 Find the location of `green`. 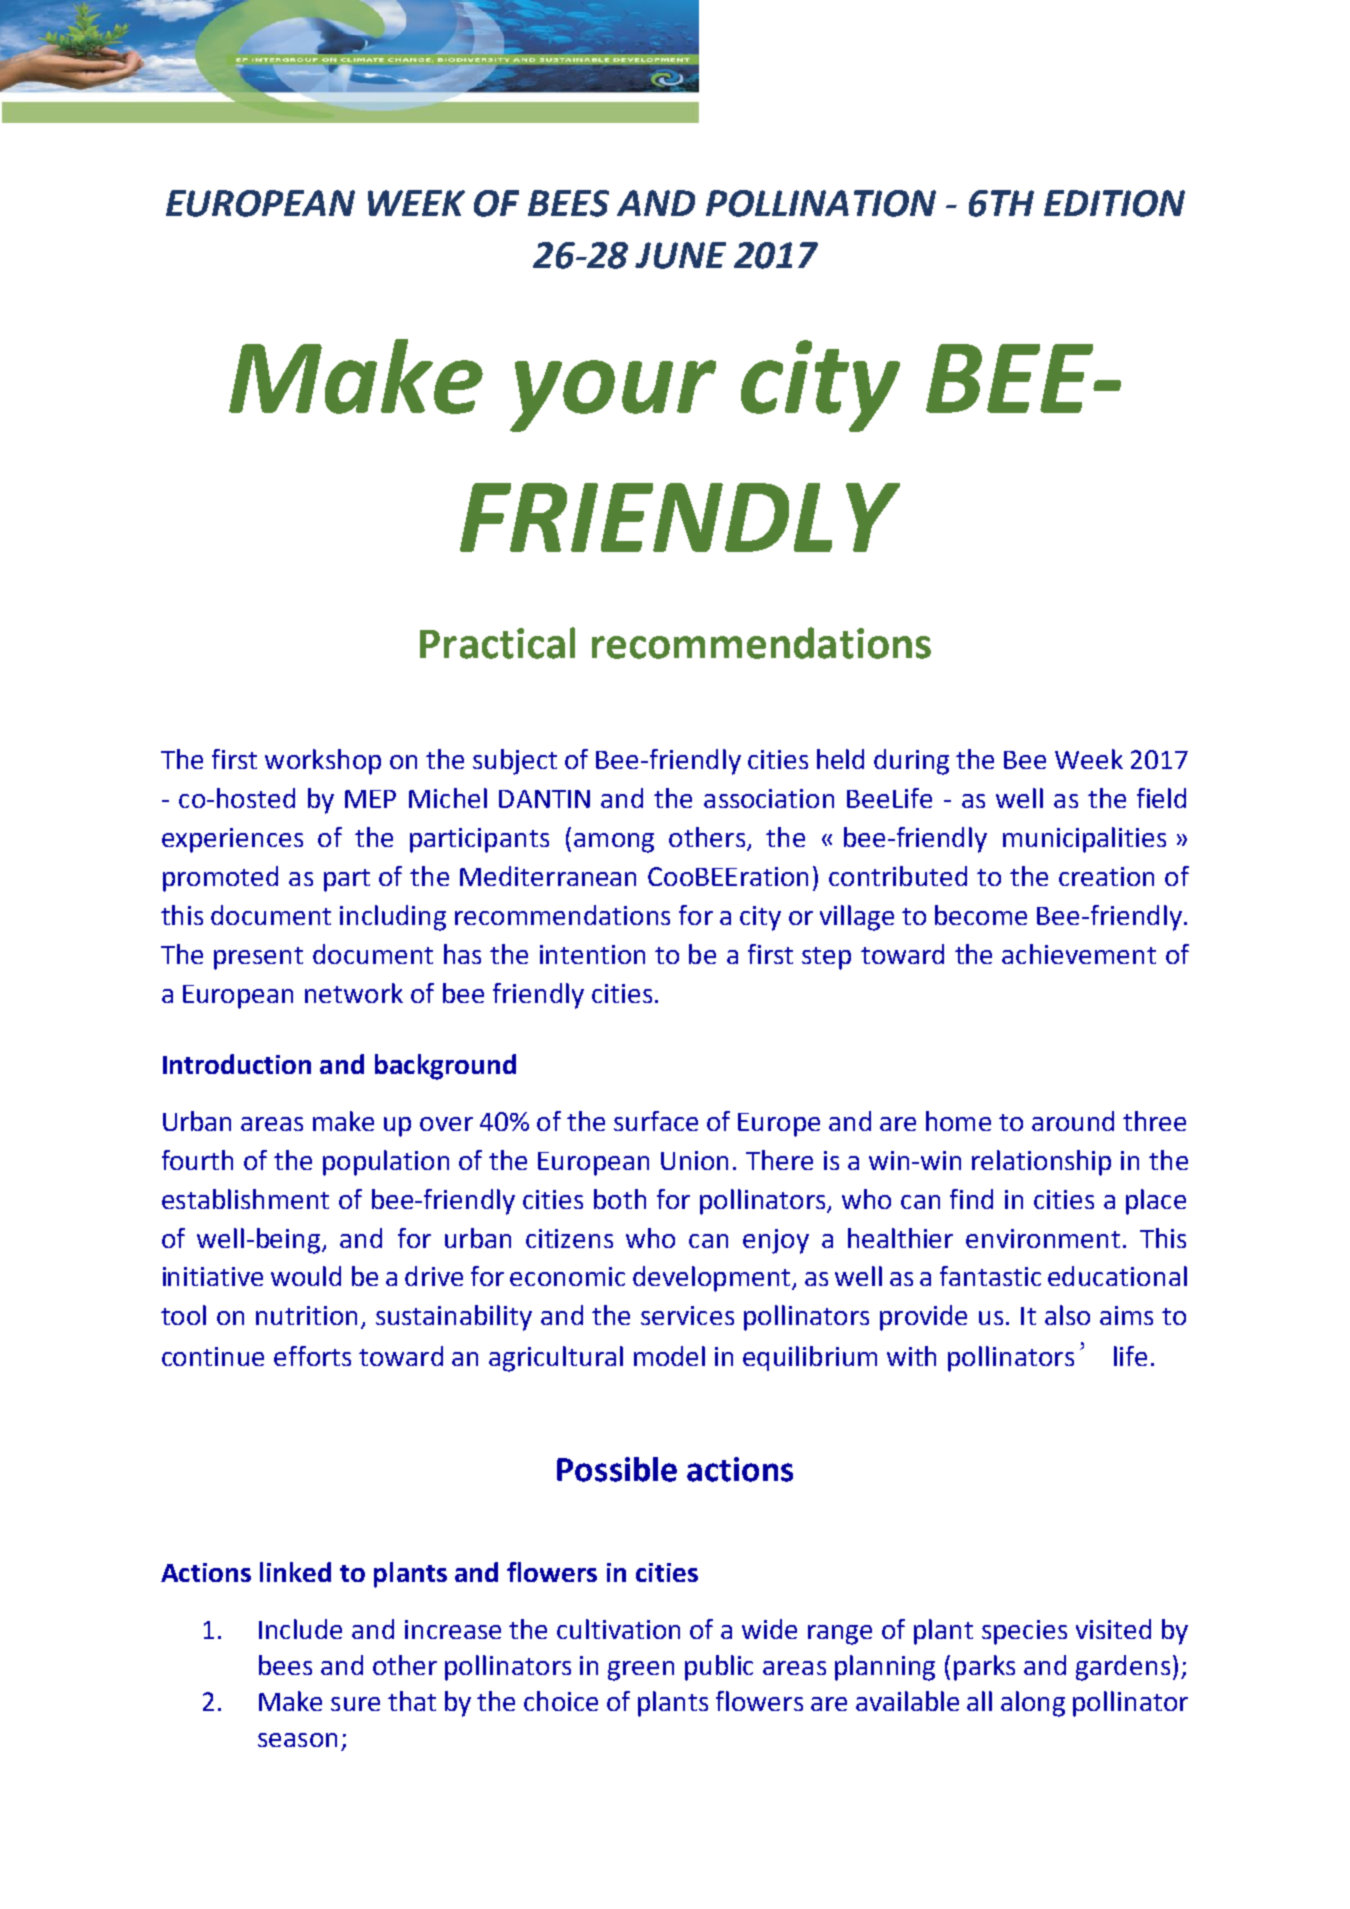

green is located at coordinates (641, 1671).
